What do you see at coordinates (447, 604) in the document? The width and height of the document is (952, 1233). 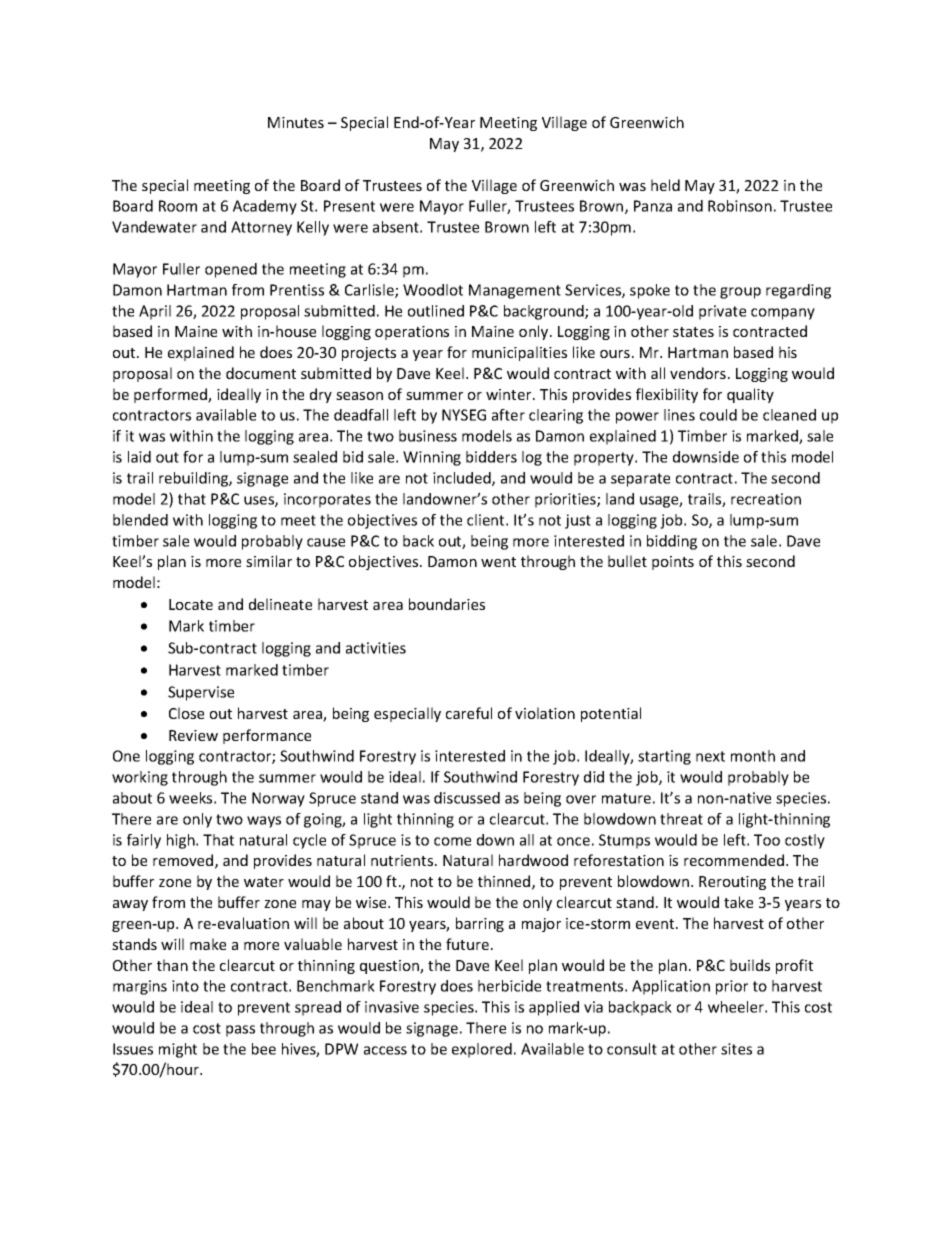 I see `boundaries` at bounding box center [447, 604].
